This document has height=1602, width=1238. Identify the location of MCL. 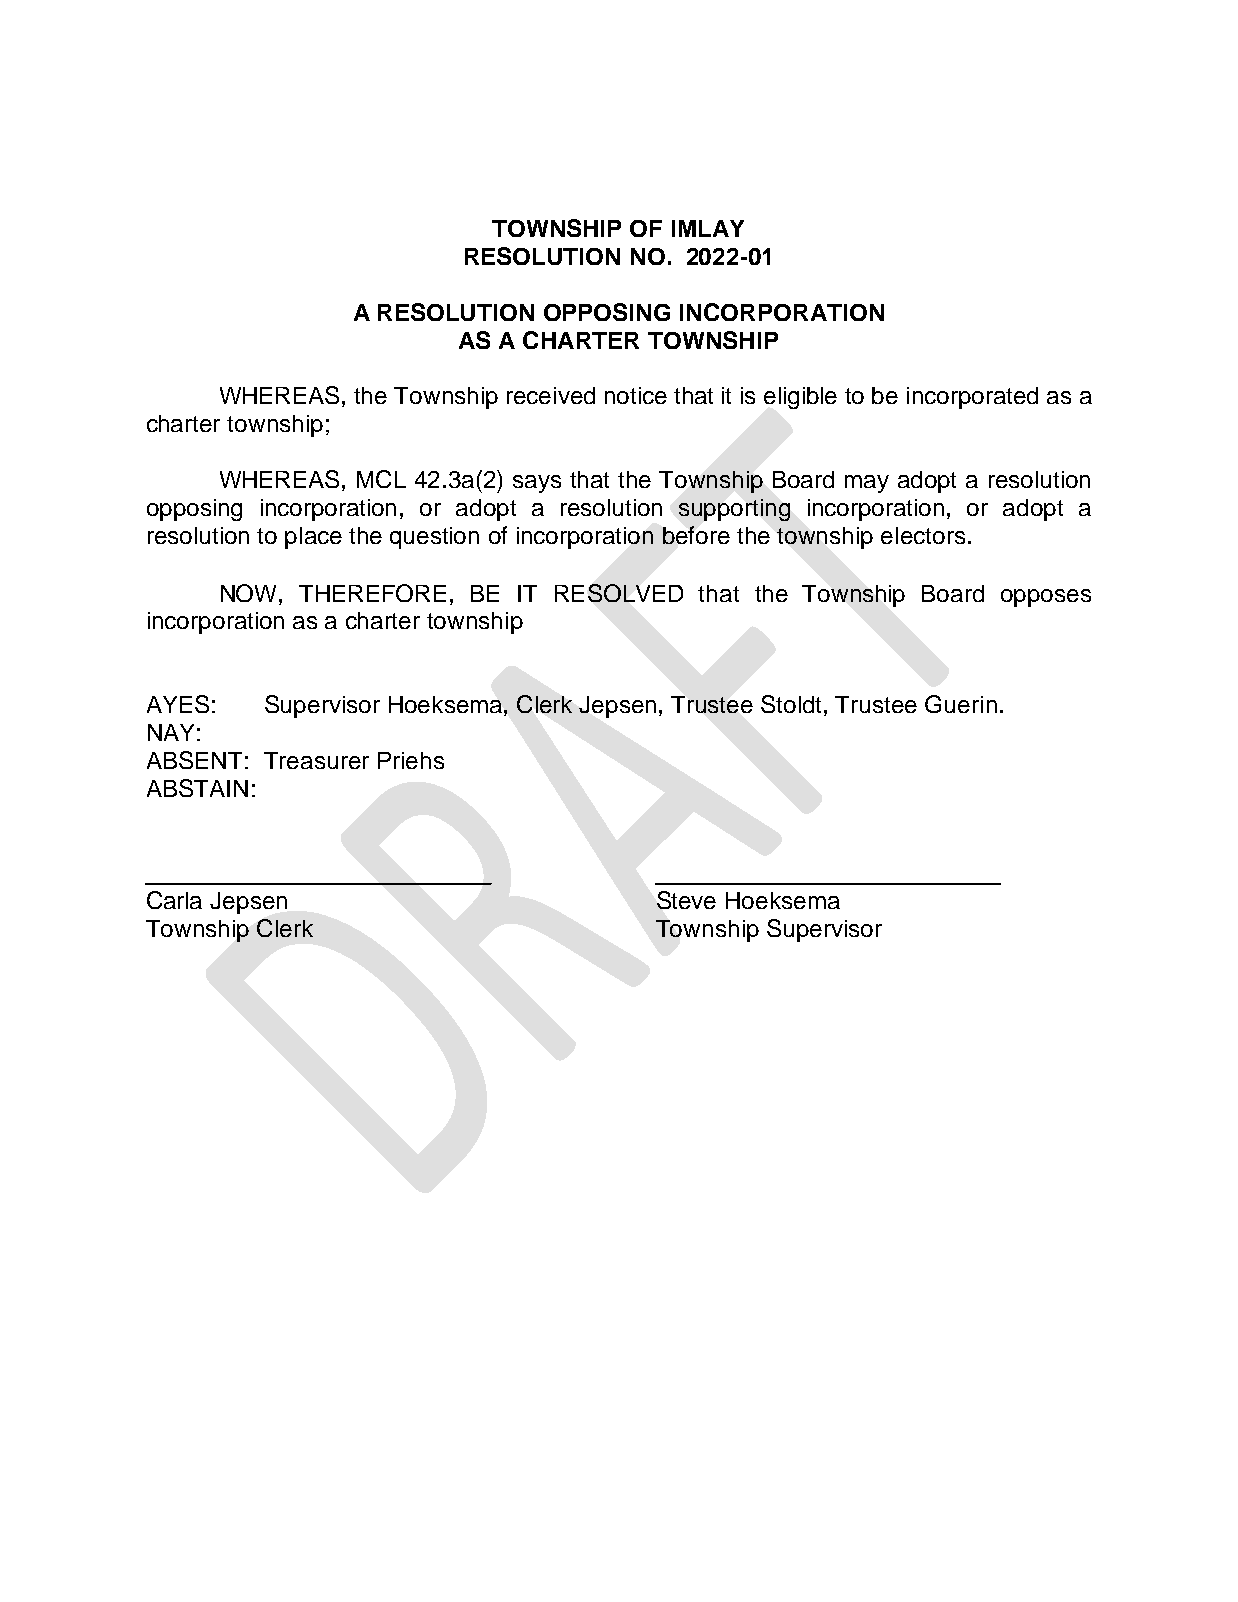
(381, 479).
